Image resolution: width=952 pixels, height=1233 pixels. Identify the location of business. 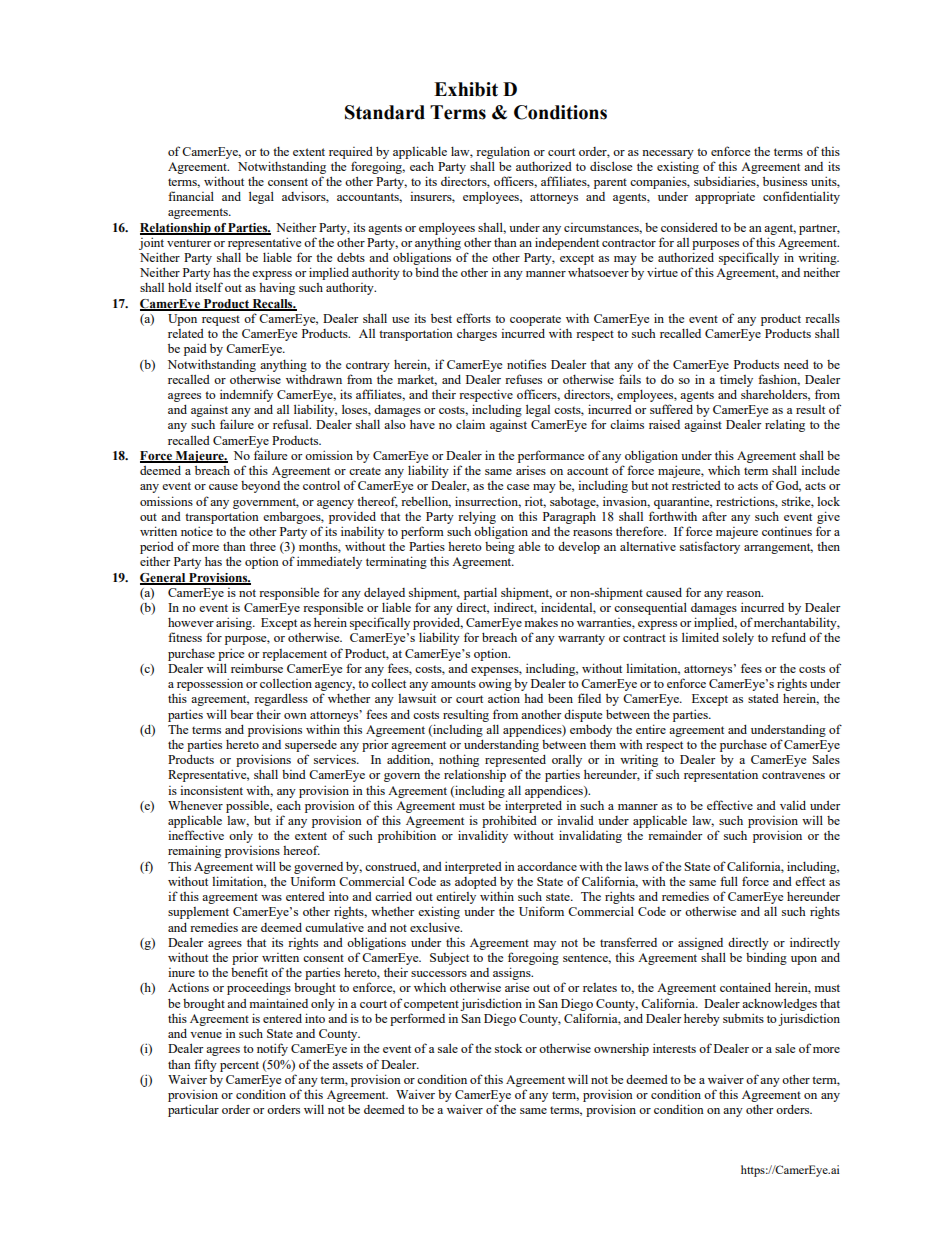
(785, 181).
